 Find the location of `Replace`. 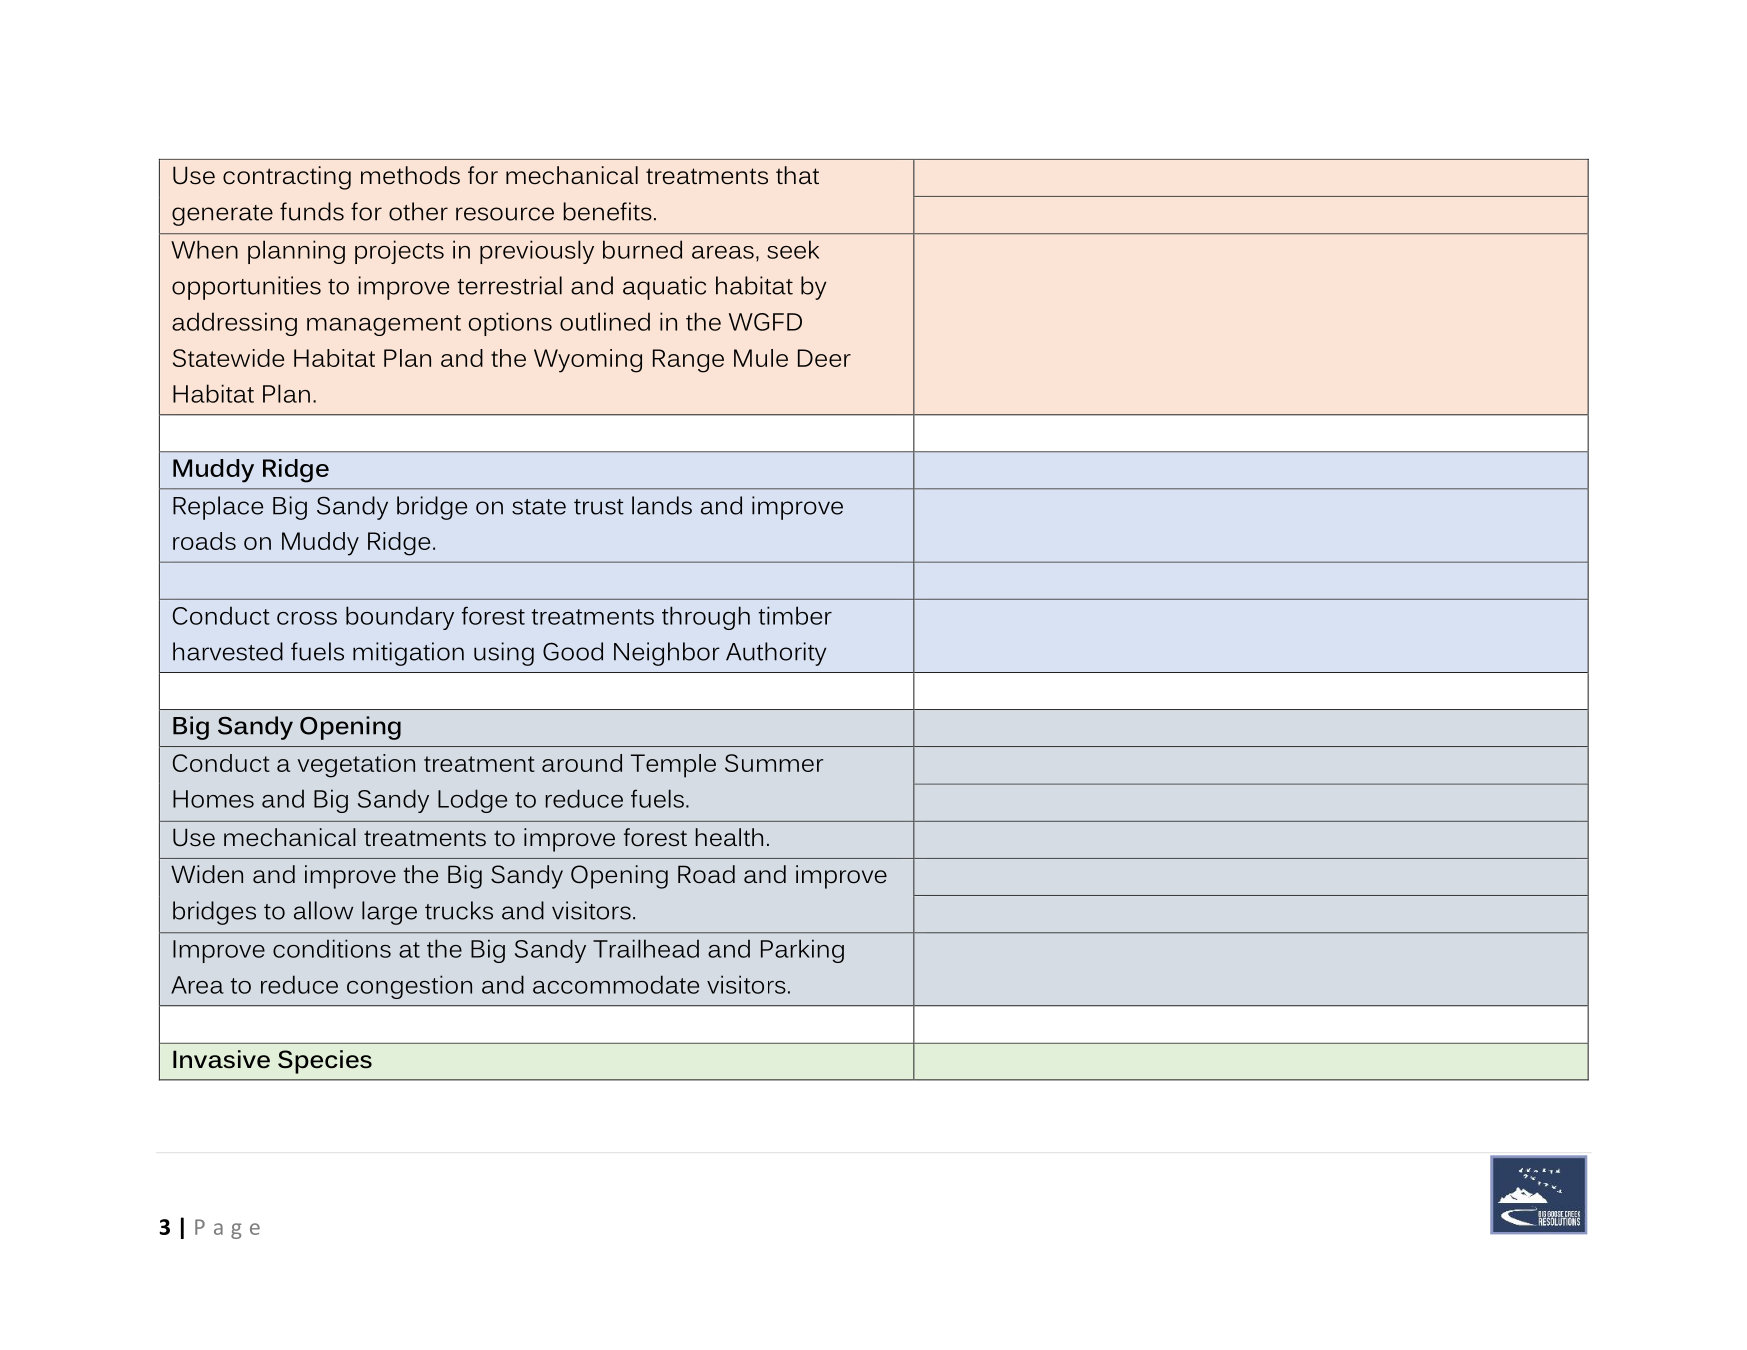

Replace is located at coordinates (218, 508).
